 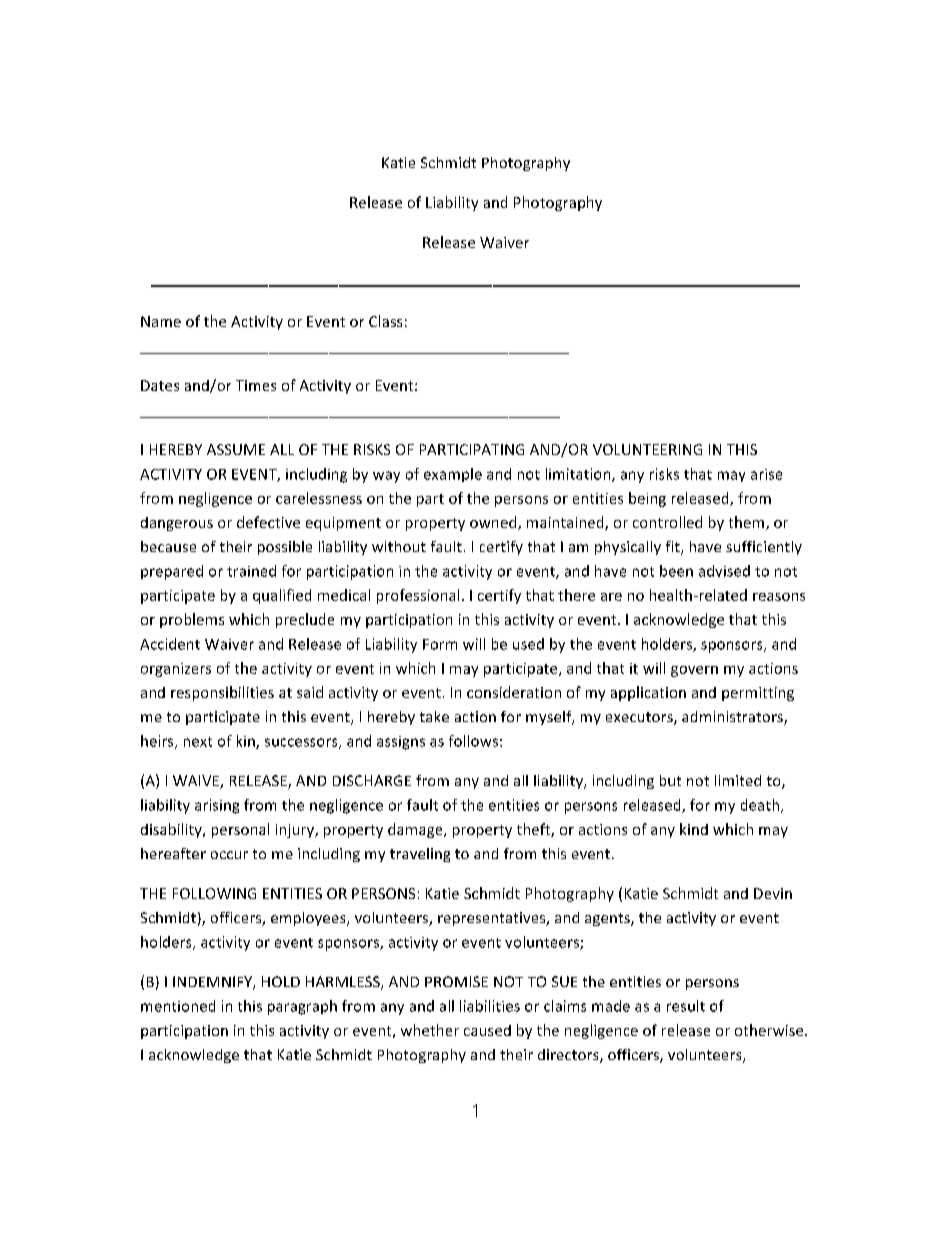 I want to click on advised, so click(x=724, y=571).
